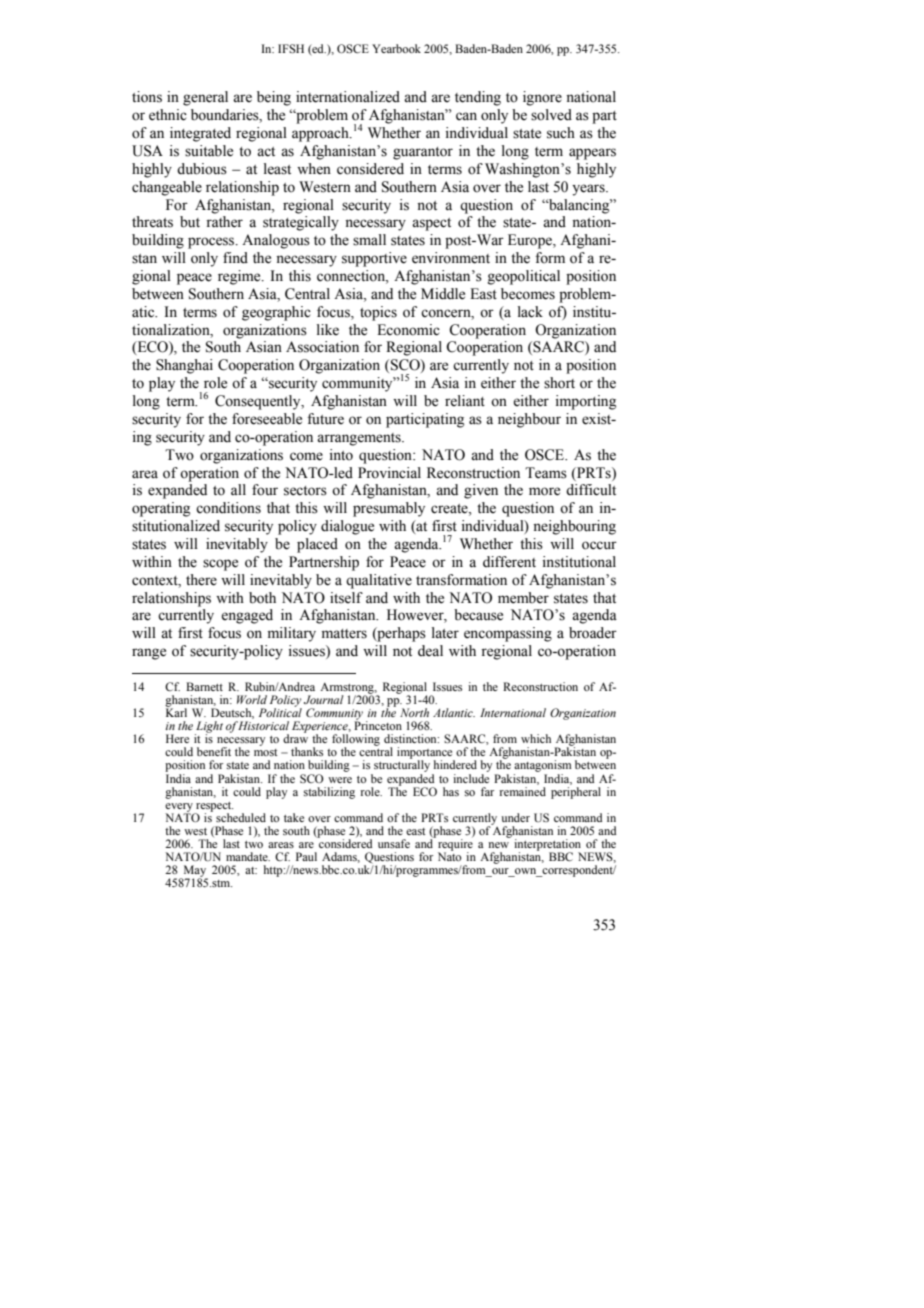  What do you see at coordinates (396, 48) in the document?
I see `Yearbook` at bounding box center [396, 48].
